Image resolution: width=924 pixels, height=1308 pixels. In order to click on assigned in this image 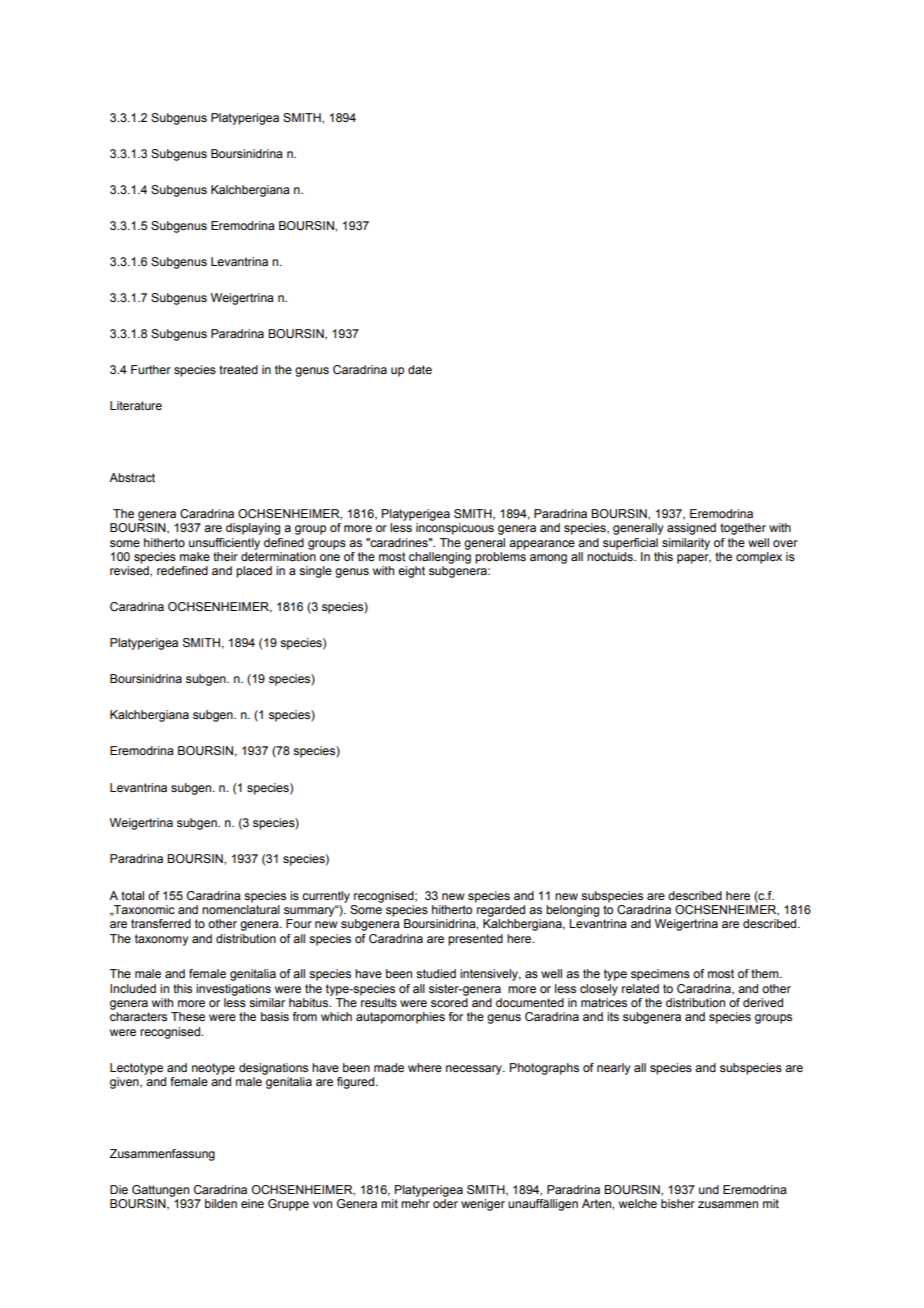, I will do `click(691, 529)`.
